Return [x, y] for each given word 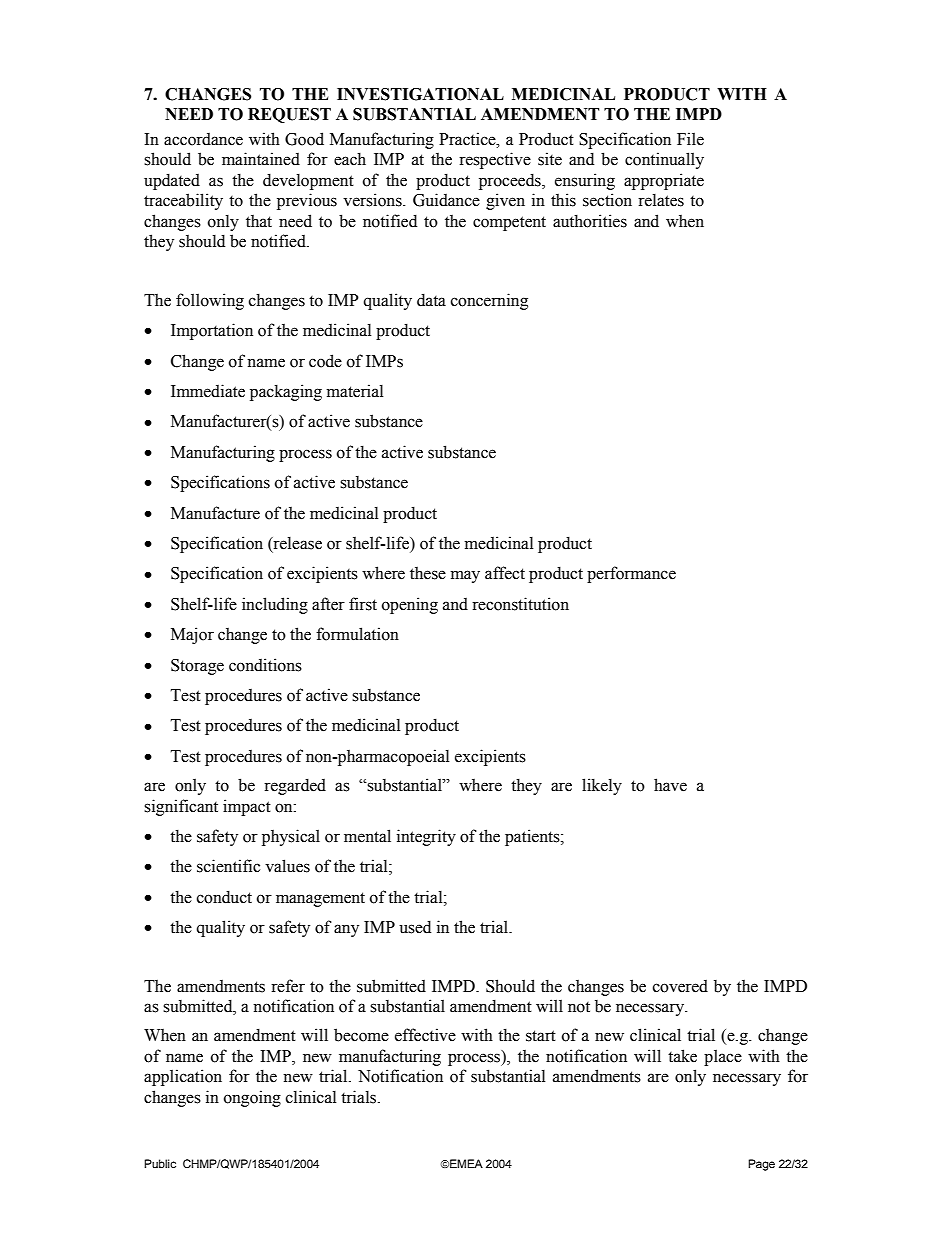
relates [661, 200]
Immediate [208, 391]
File [690, 139]
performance [631, 574]
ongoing [252, 1098]
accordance [203, 139]
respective [495, 160]
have [670, 785]
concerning [489, 301]
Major [192, 635]
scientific [228, 866]
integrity [426, 837]
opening [410, 605]
